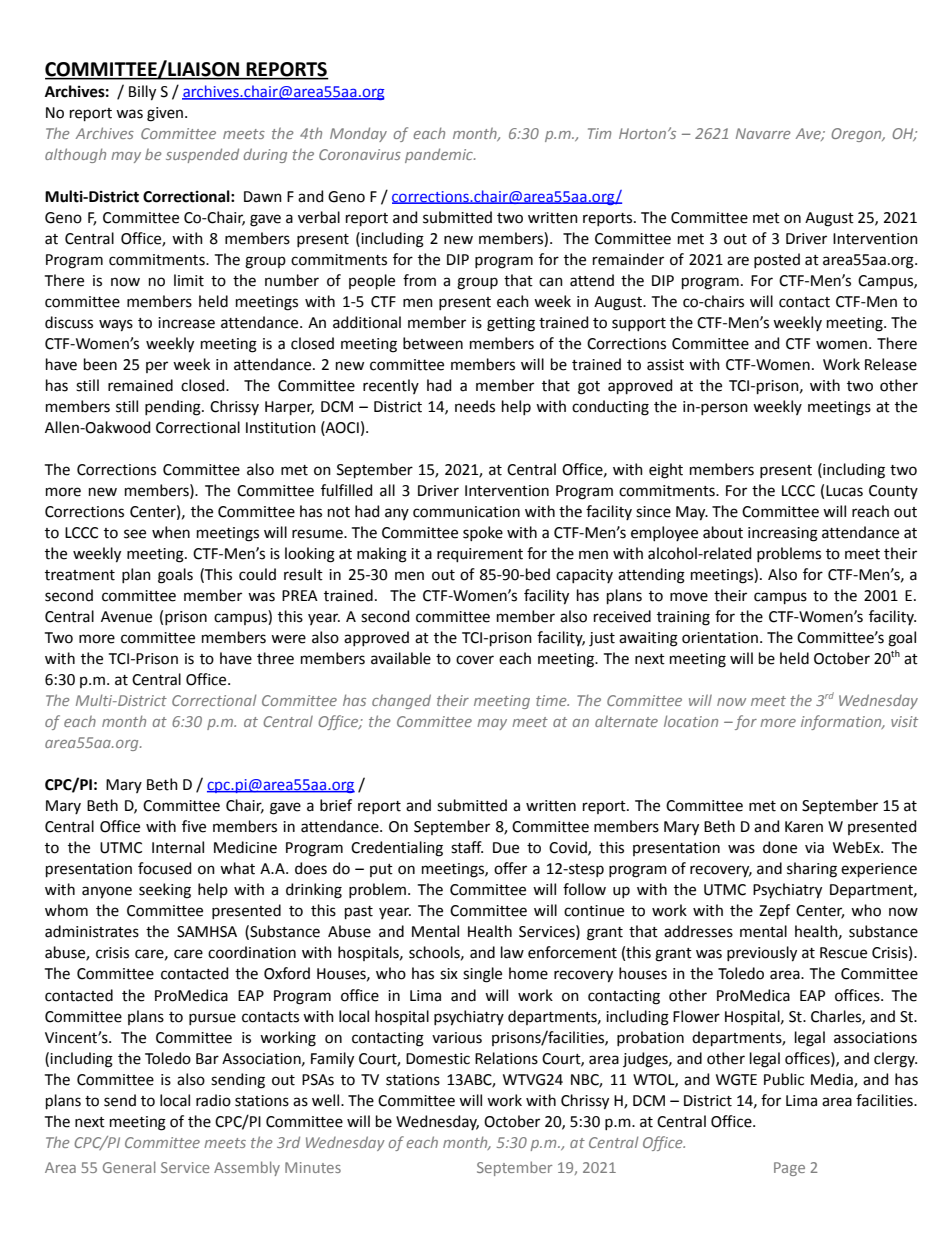 The width and height of the document is (952, 1233). I want to click on Relations, so click(506, 1058).
